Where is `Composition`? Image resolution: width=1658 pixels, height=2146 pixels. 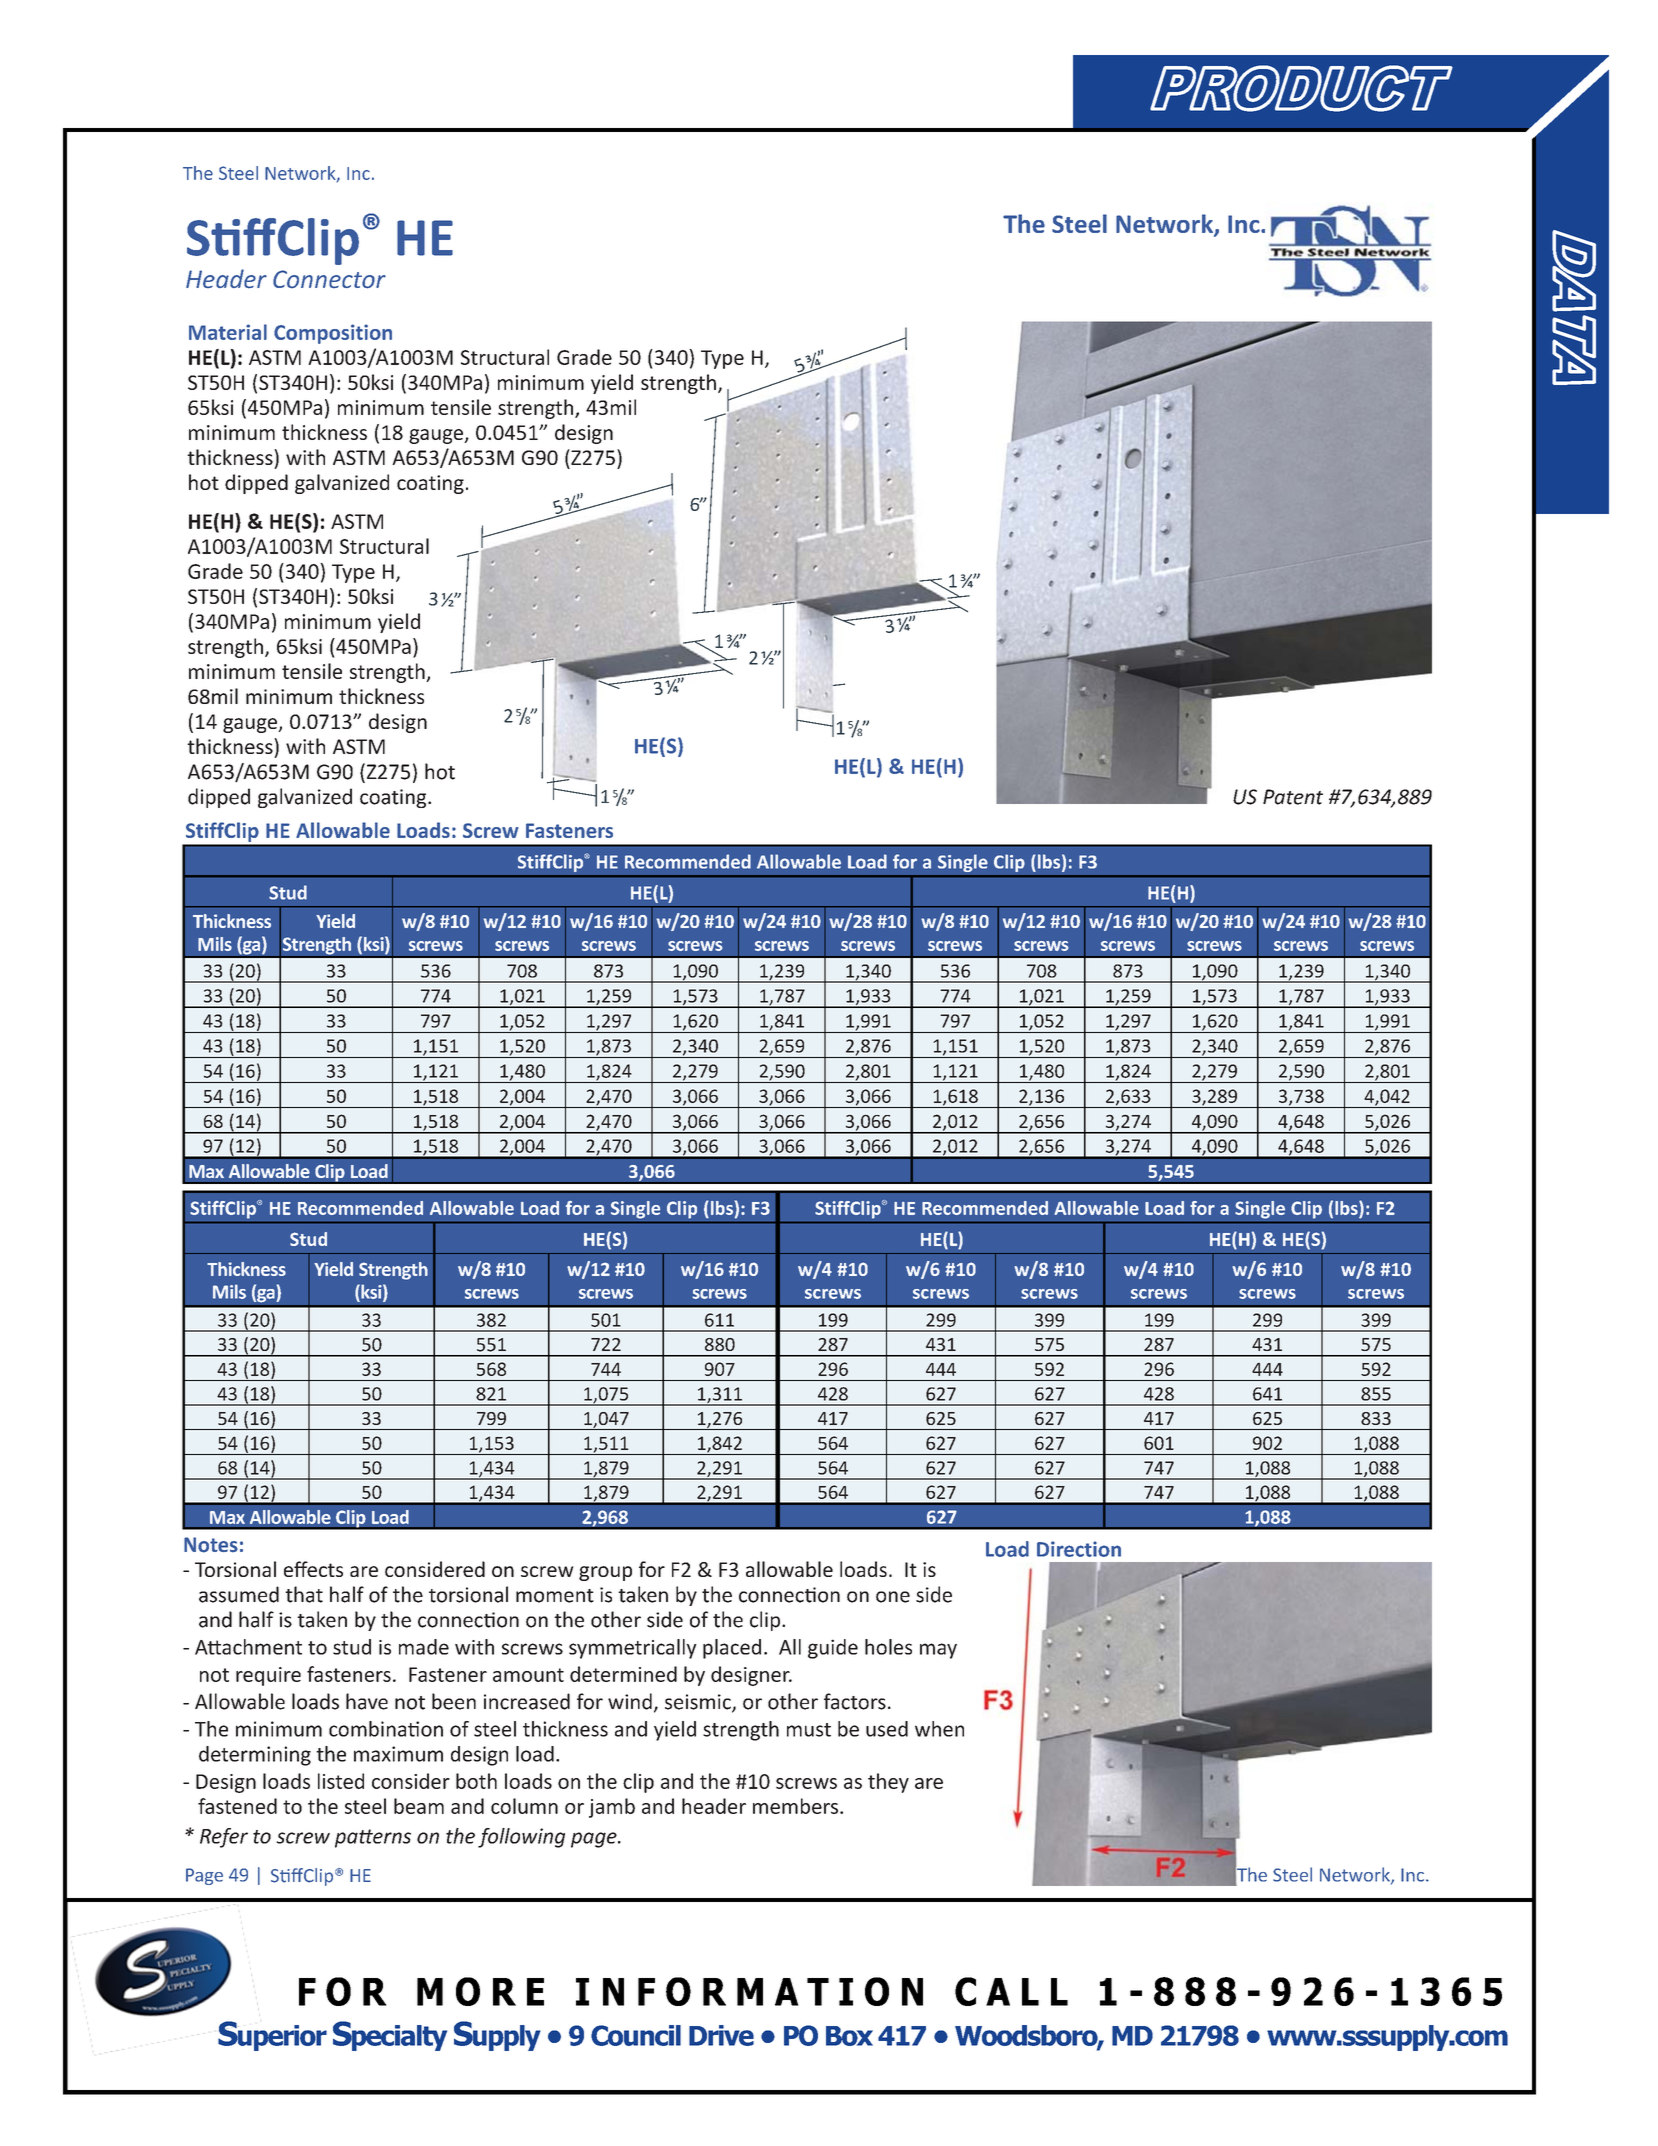 Composition is located at coordinates (333, 334).
